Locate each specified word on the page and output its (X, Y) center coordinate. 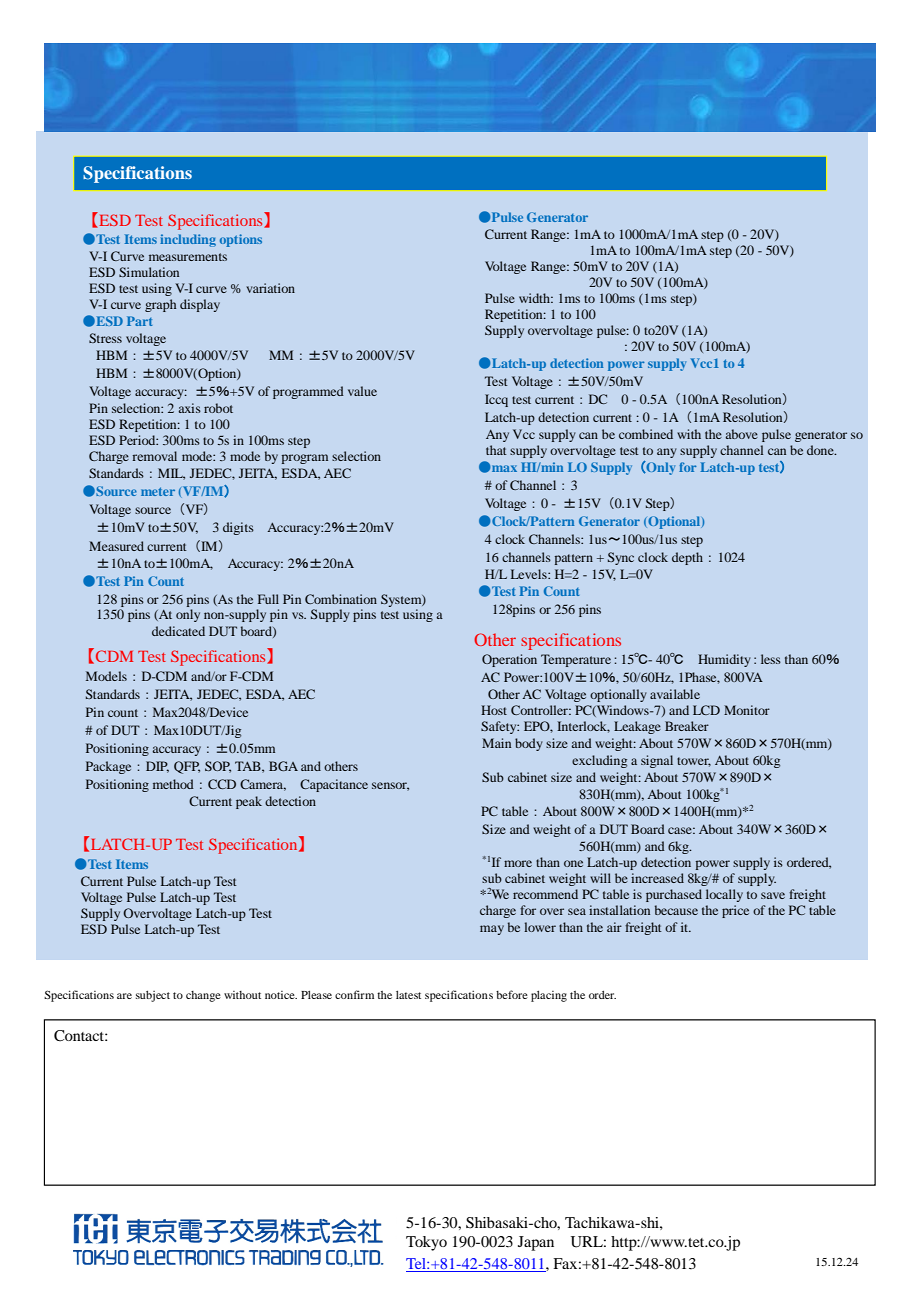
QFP (187, 767)
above (742, 434)
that (496, 450)
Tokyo (426, 1243)
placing (549, 996)
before (512, 994)
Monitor (747, 710)
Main (496, 743)
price (735, 911)
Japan (536, 1243)
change (203, 996)
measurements (188, 257)
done (821, 450)
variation (270, 288)
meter (158, 491)
